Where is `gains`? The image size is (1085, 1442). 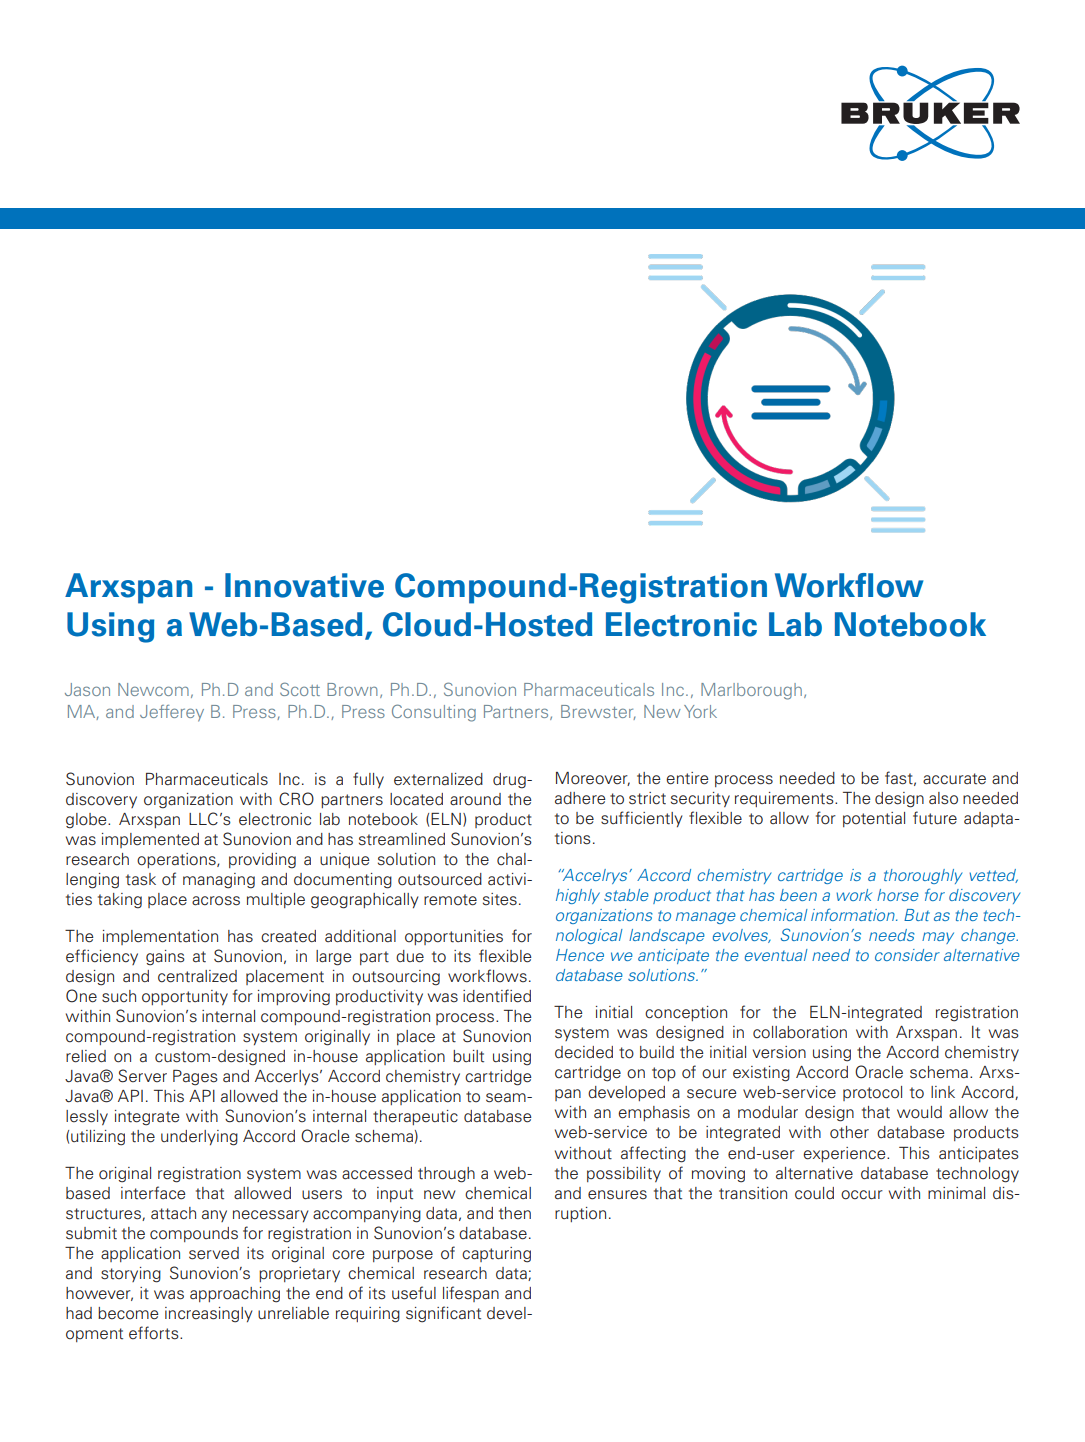 gains is located at coordinates (165, 958).
